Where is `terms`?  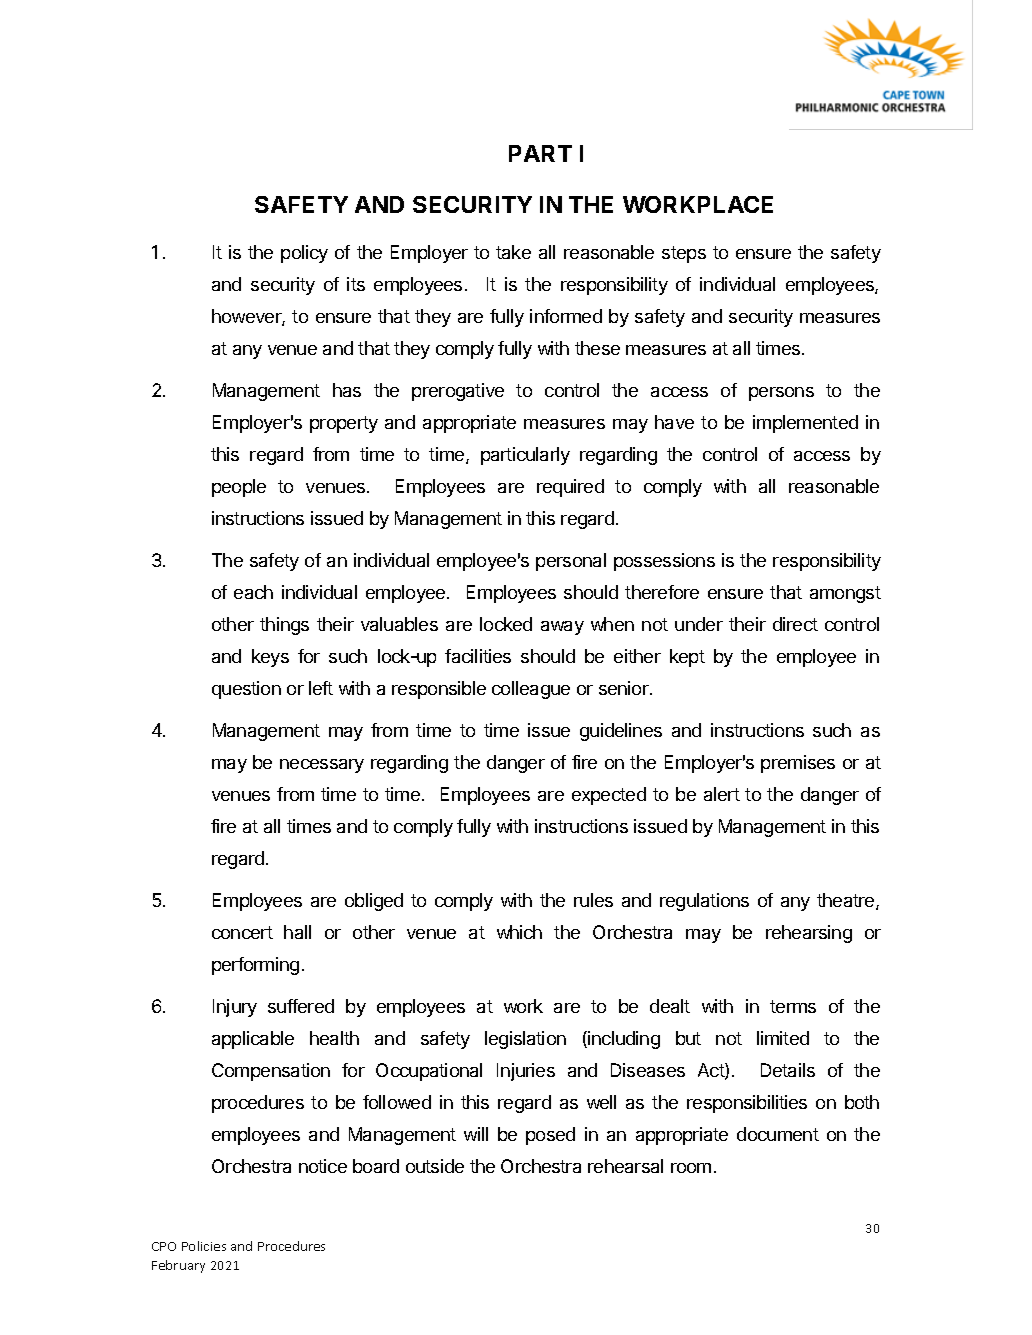 terms is located at coordinates (793, 1006).
